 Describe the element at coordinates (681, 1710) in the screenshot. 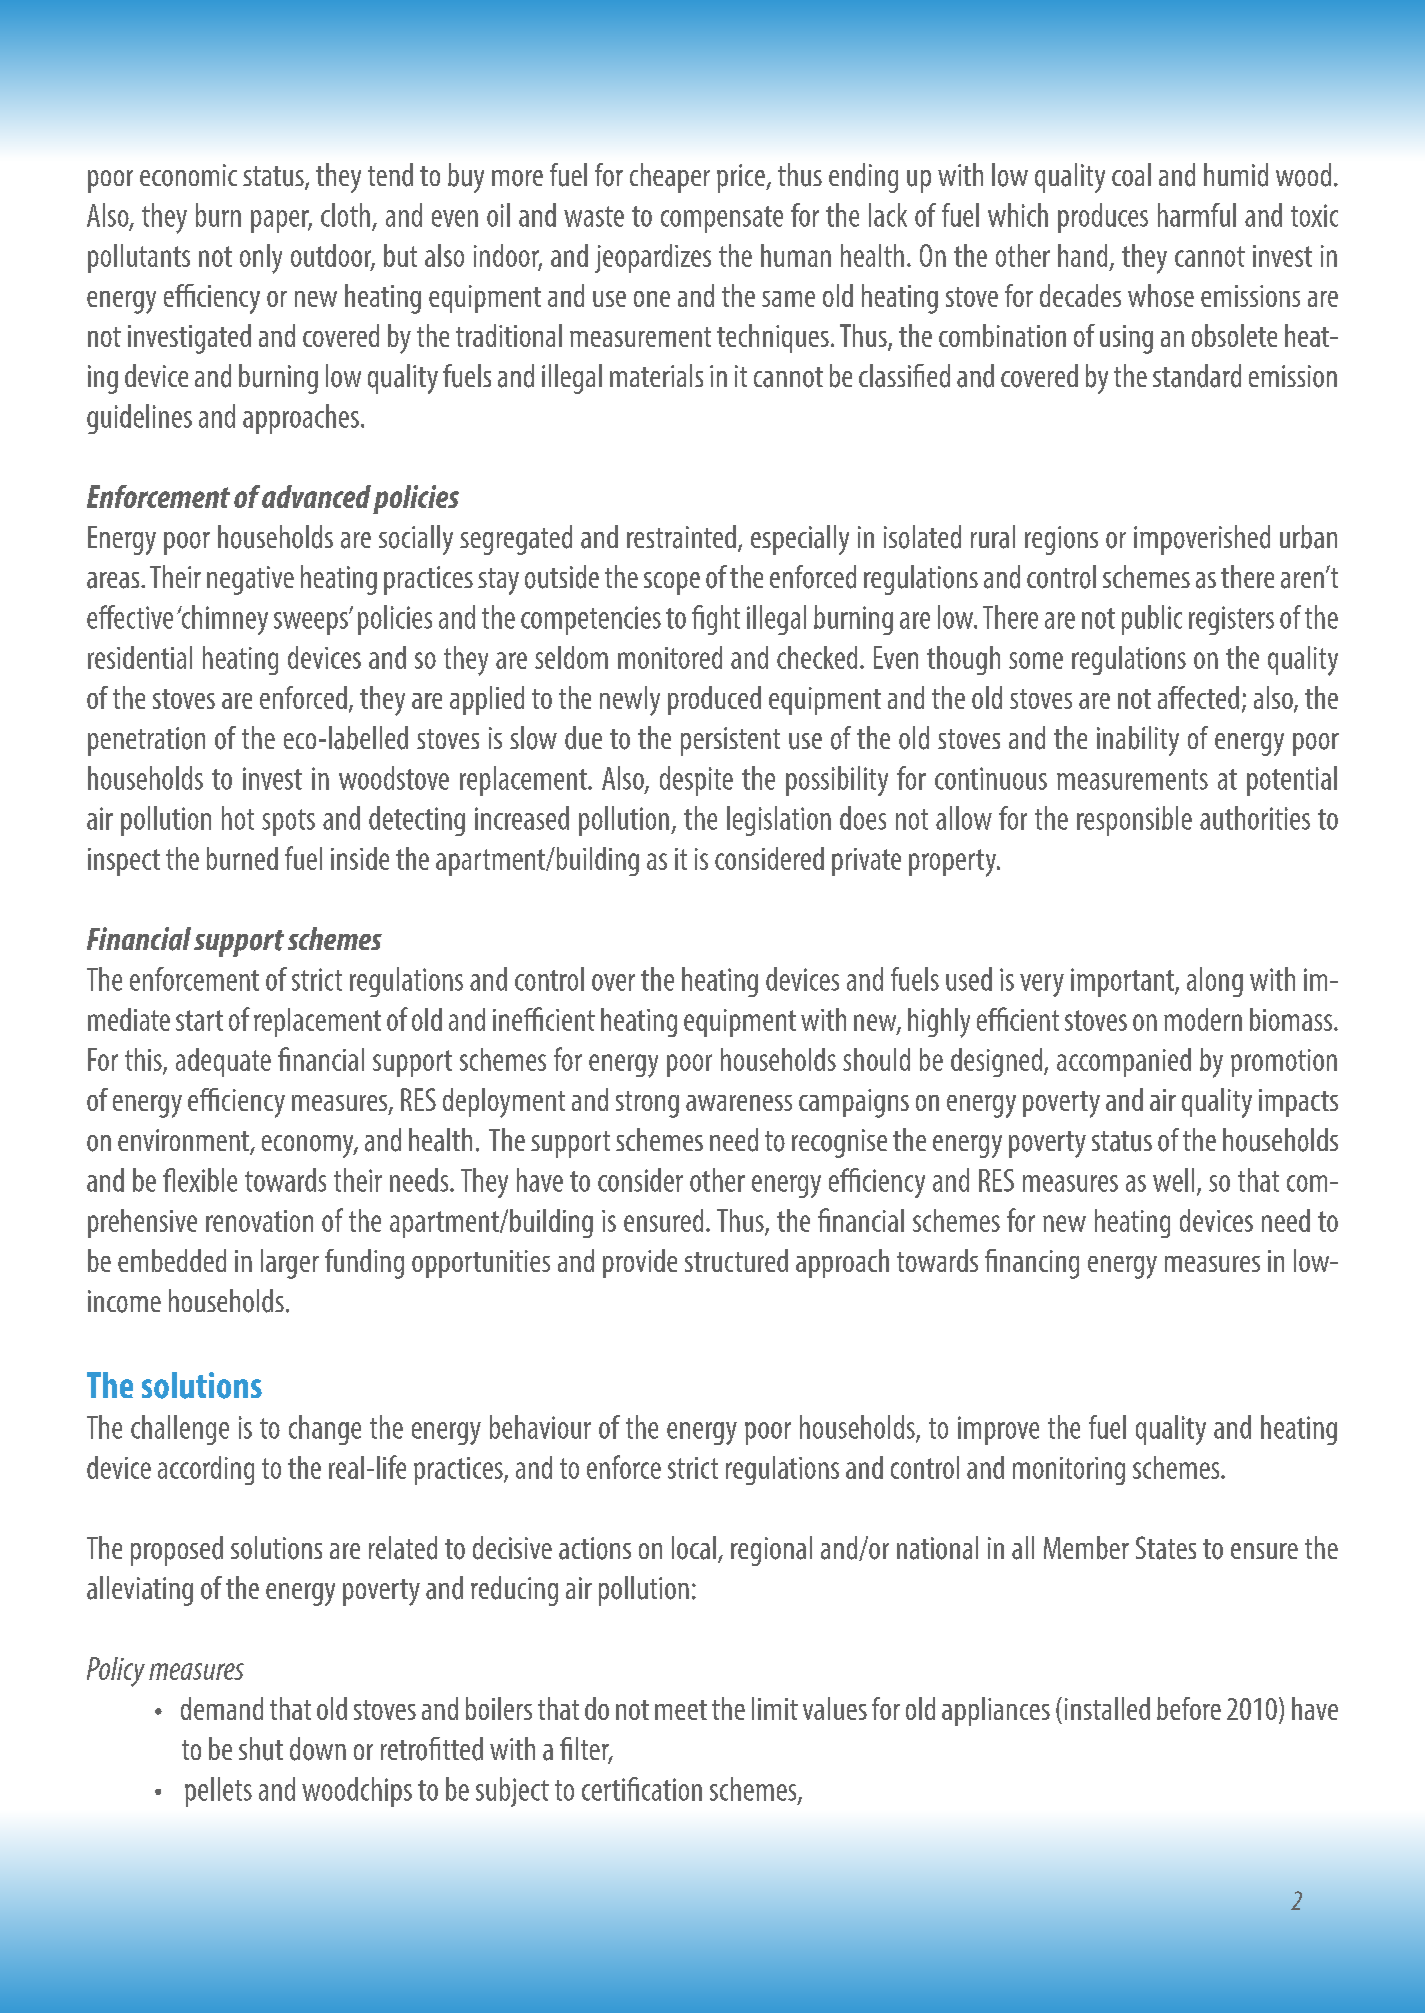

I see `meet` at that location.
